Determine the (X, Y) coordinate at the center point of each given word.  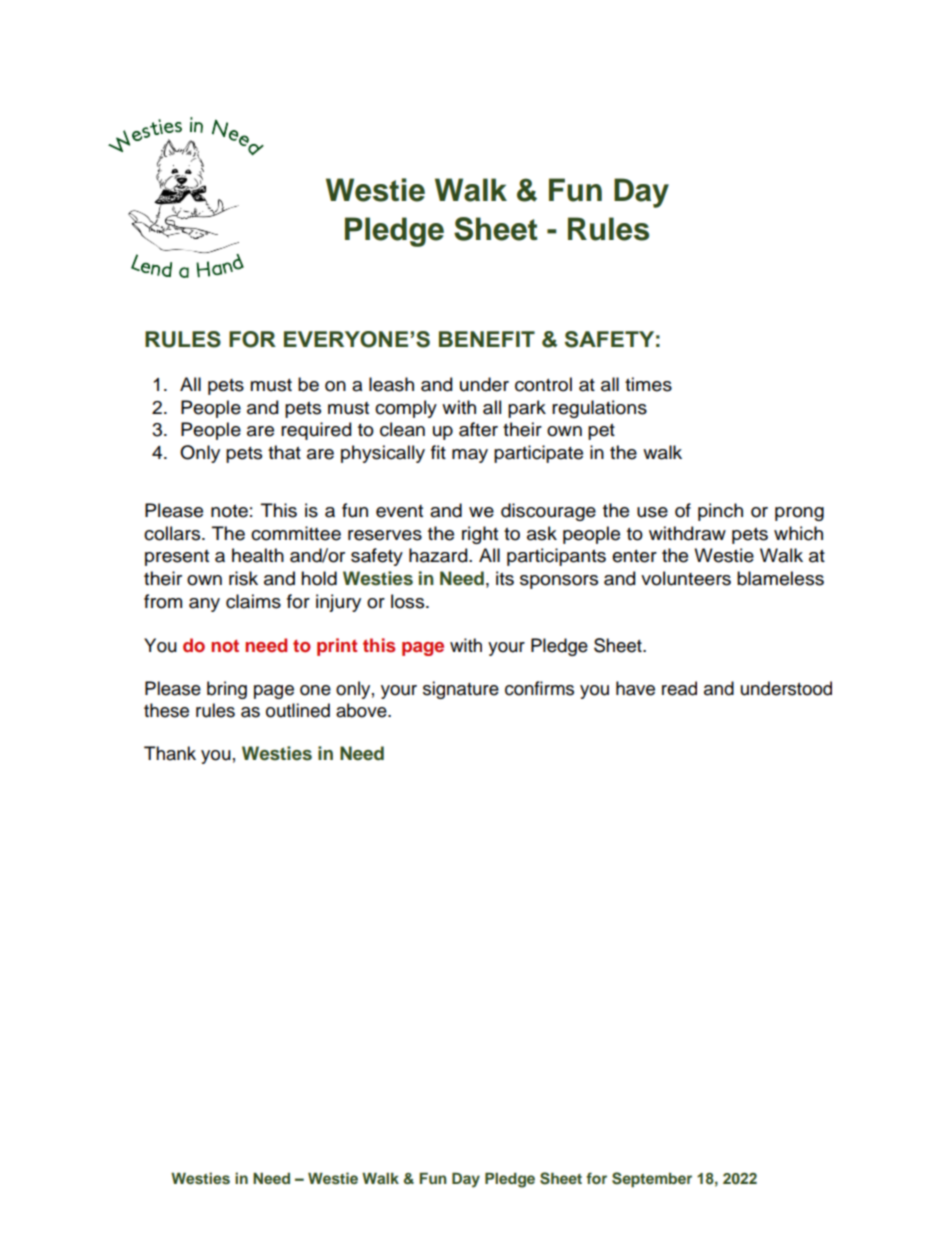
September (652, 1180)
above (362, 710)
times (648, 384)
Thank (170, 753)
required (316, 431)
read (679, 688)
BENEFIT (487, 339)
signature (461, 690)
